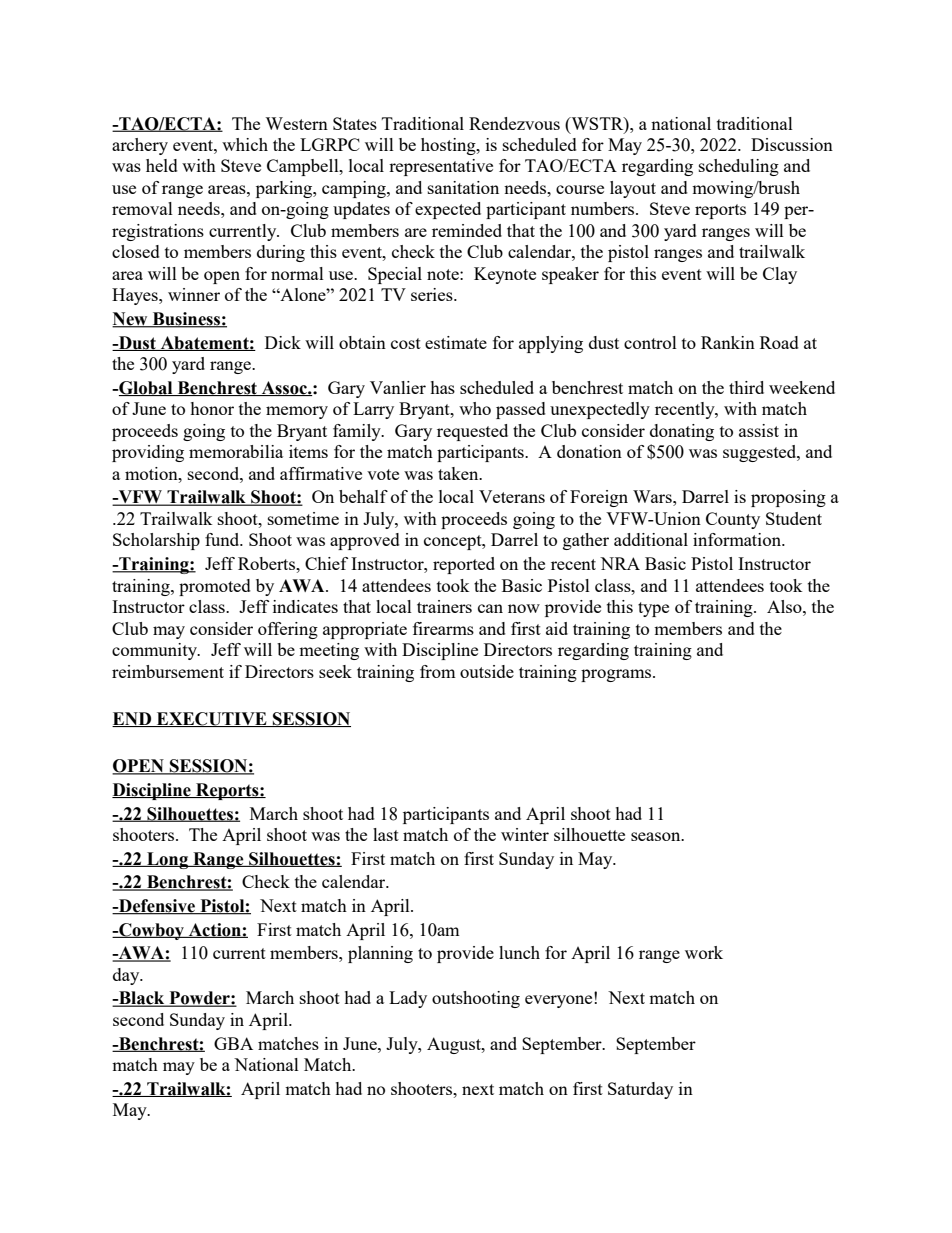 This screenshot has height=1233, width=952. I want to click on winter, so click(525, 834).
